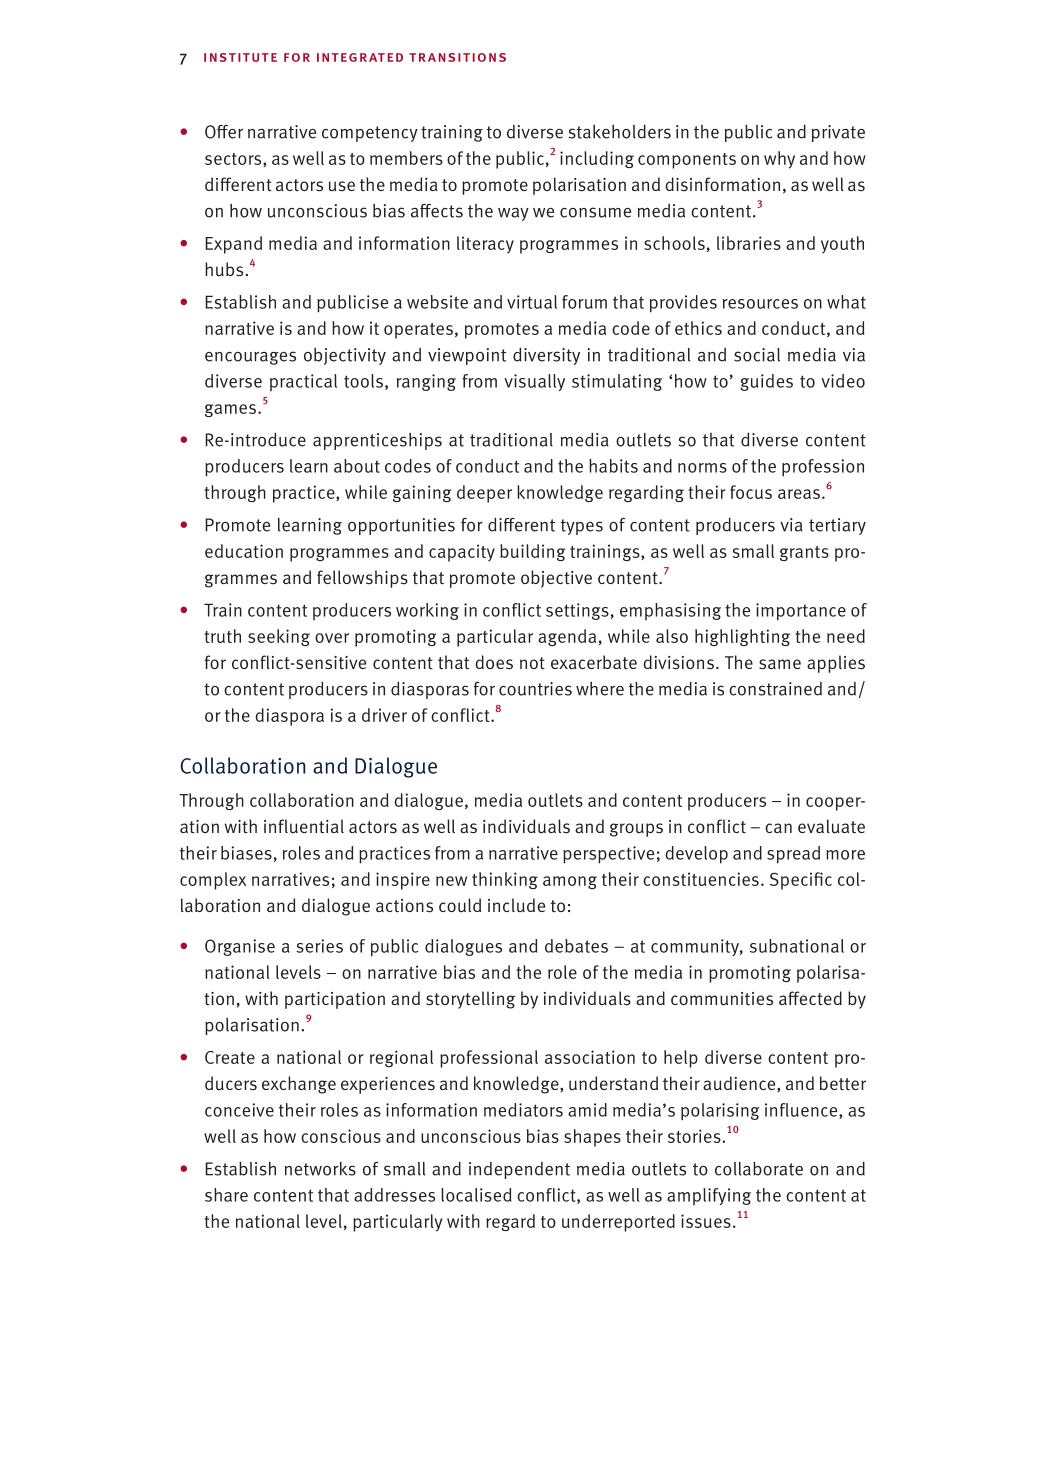 Image resolution: width=1045 pixels, height=1477 pixels. What do you see at coordinates (320, 1169) in the screenshot?
I see `networks` at bounding box center [320, 1169].
